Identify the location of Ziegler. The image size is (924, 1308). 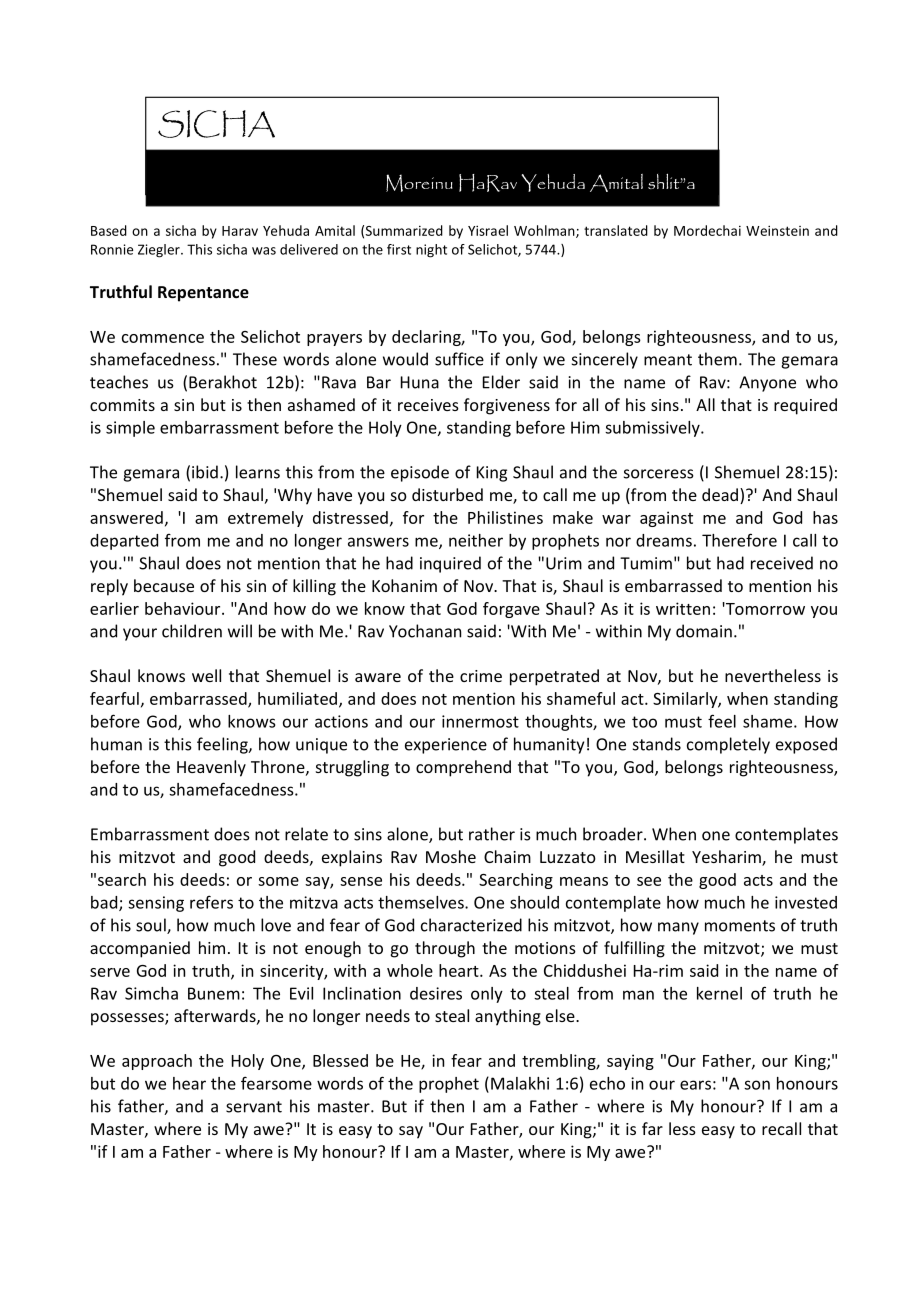
(160, 251).
